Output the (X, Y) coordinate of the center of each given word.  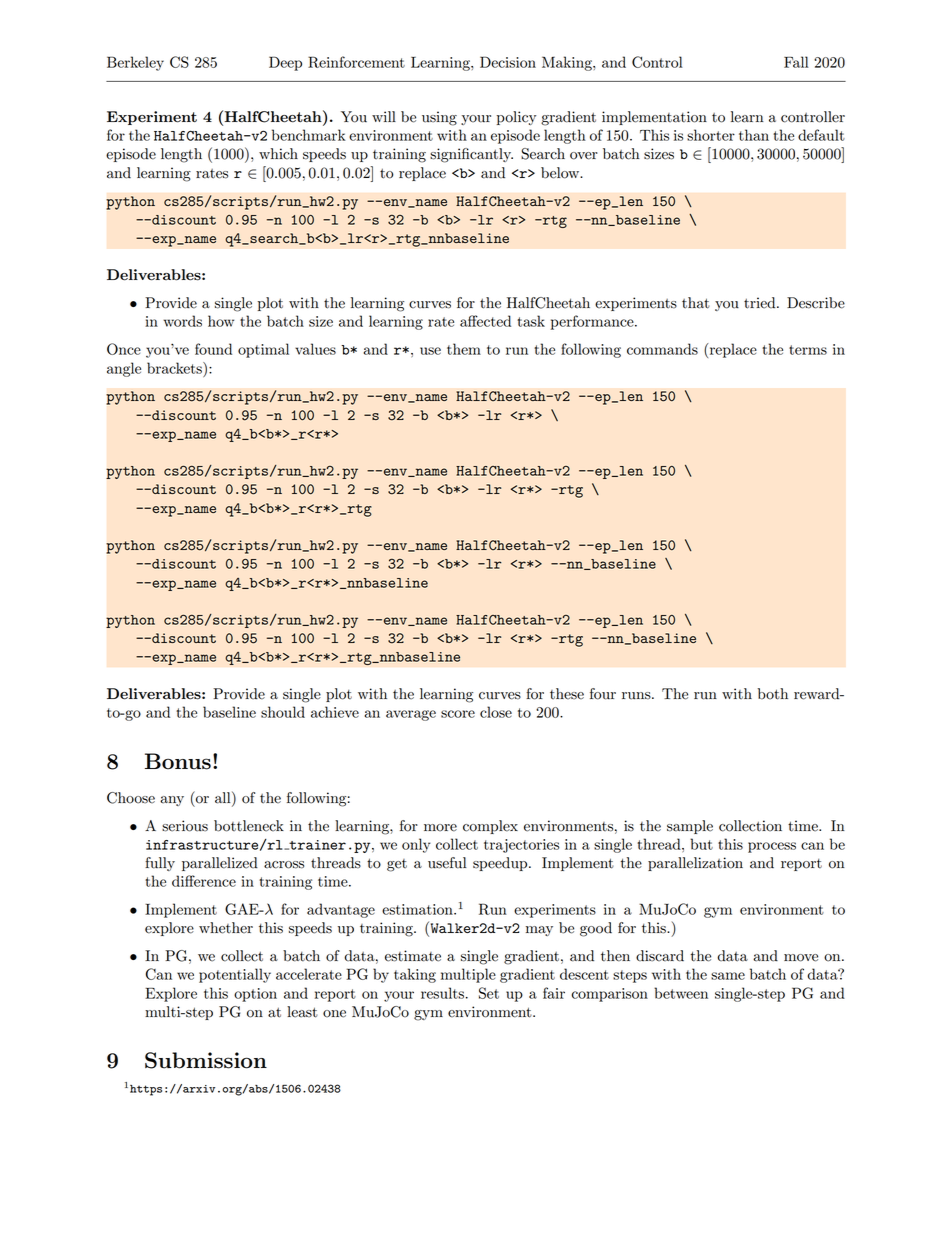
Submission (206, 1060)
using (439, 118)
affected (485, 321)
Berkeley (135, 63)
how (221, 321)
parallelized (220, 864)
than (754, 135)
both (773, 694)
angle (124, 369)
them (464, 349)
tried (761, 303)
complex (490, 827)
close (496, 712)
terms (808, 350)
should (283, 712)
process (772, 847)
